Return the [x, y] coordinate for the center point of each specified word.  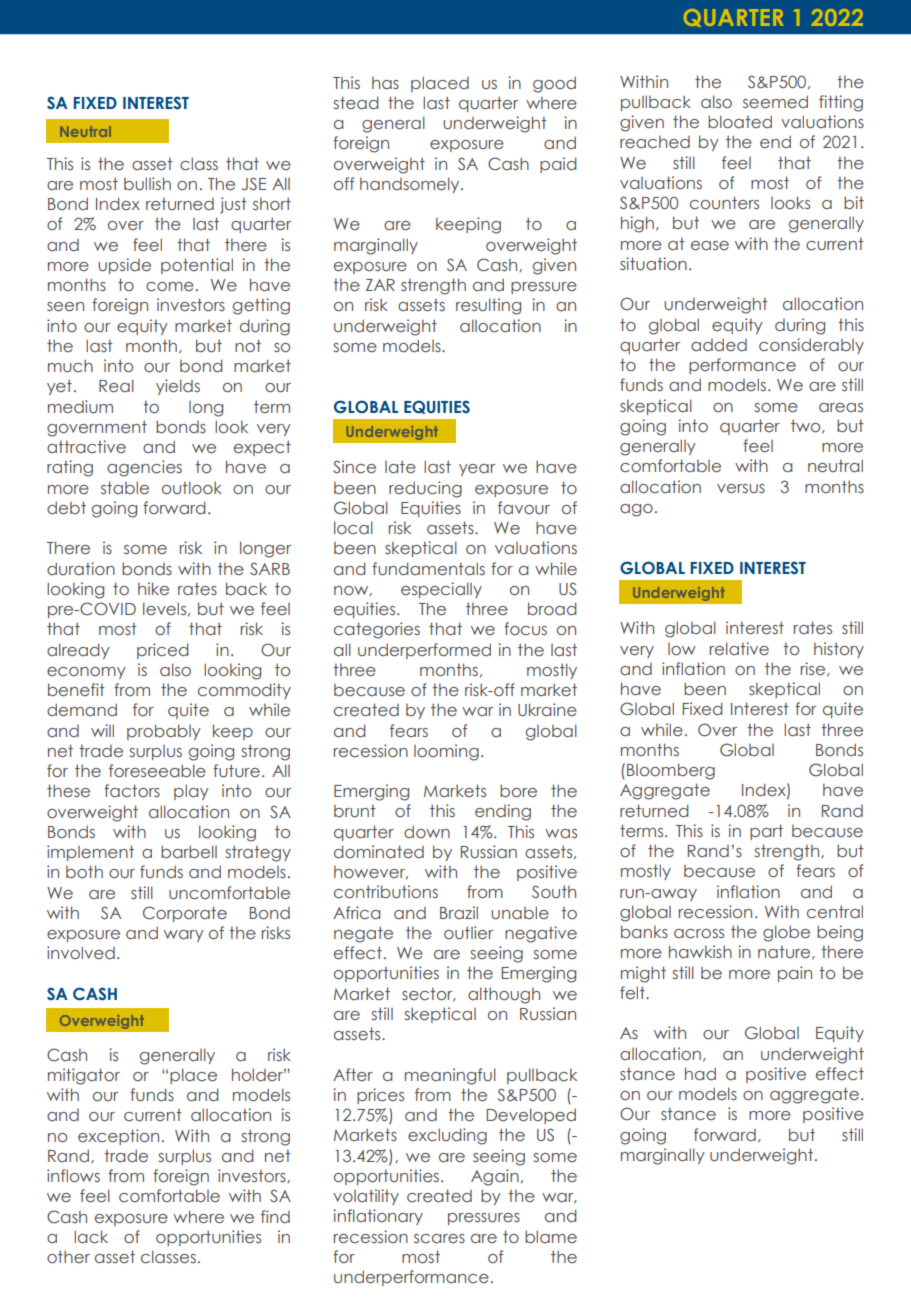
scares [439, 1238]
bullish [147, 184]
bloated [740, 121]
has [385, 83]
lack [91, 1236]
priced [163, 651]
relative [739, 648]
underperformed [424, 651]
